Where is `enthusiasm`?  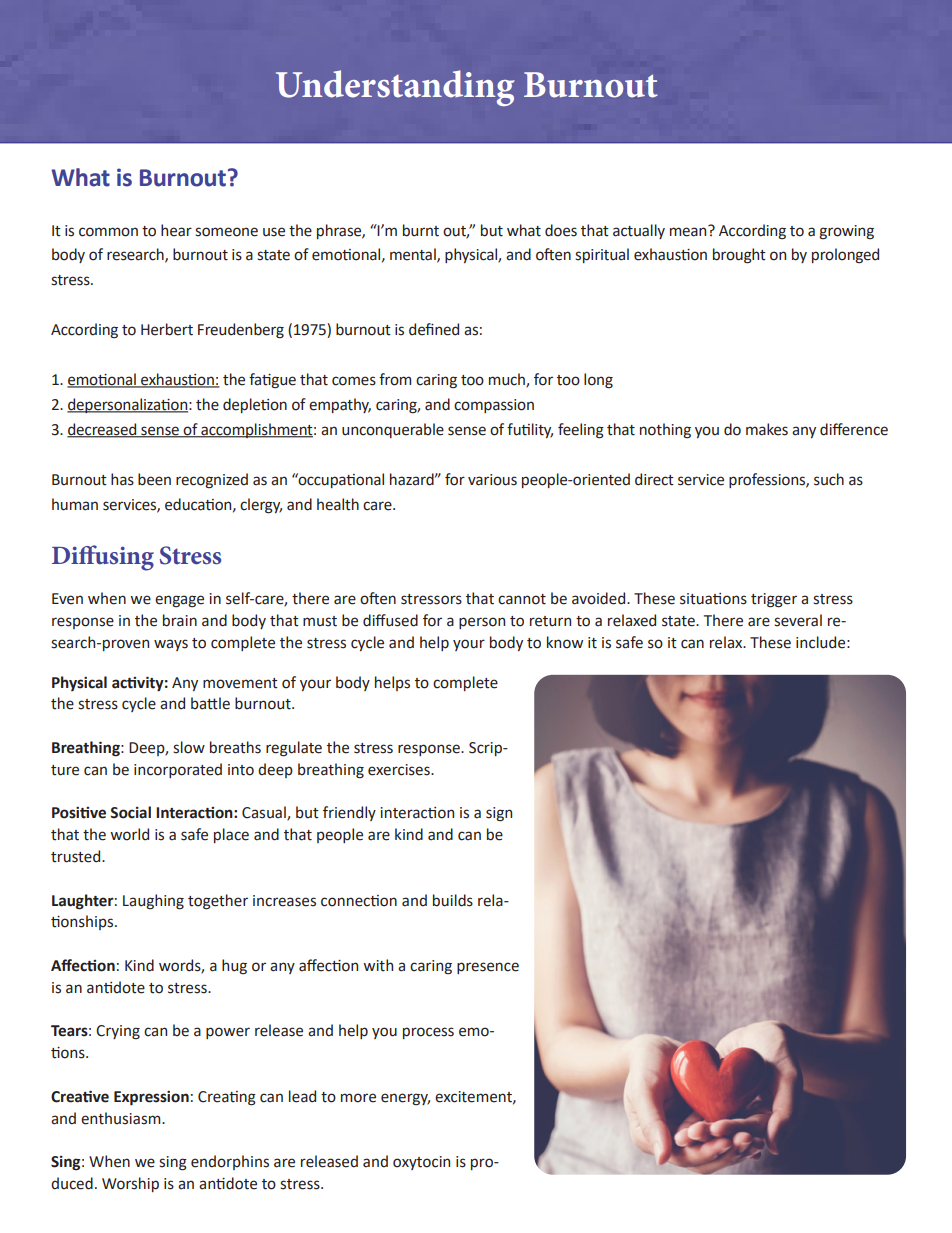 enthusiasm is located at coordinates (122, 1118).
